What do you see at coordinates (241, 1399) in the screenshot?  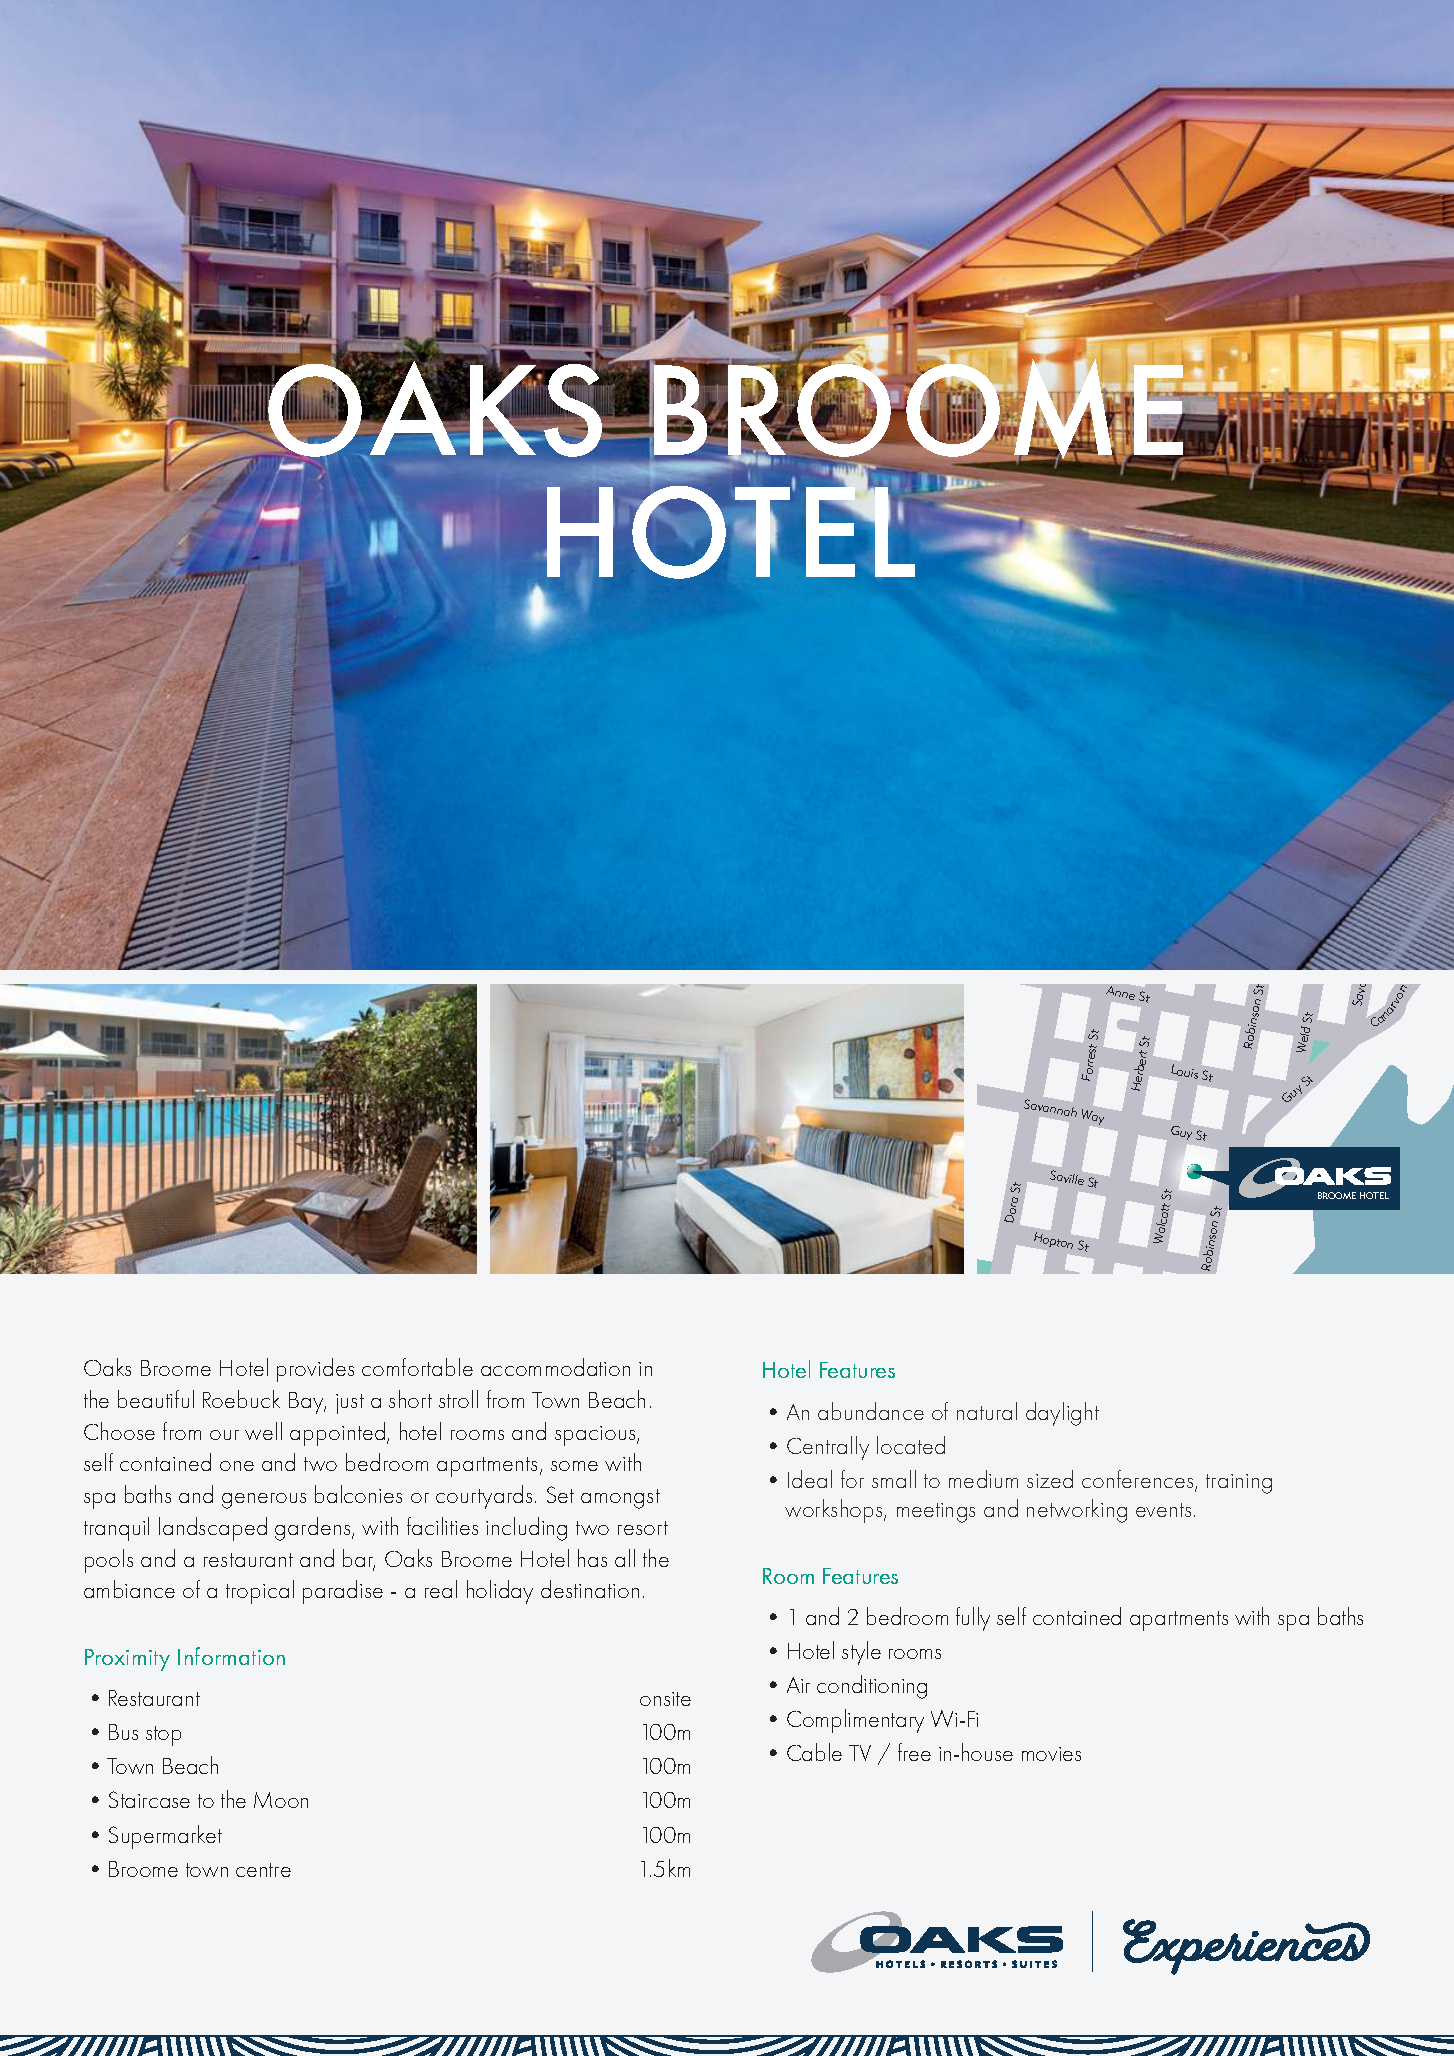 I see `Roebuck` at bounding box center [241, 1399].
